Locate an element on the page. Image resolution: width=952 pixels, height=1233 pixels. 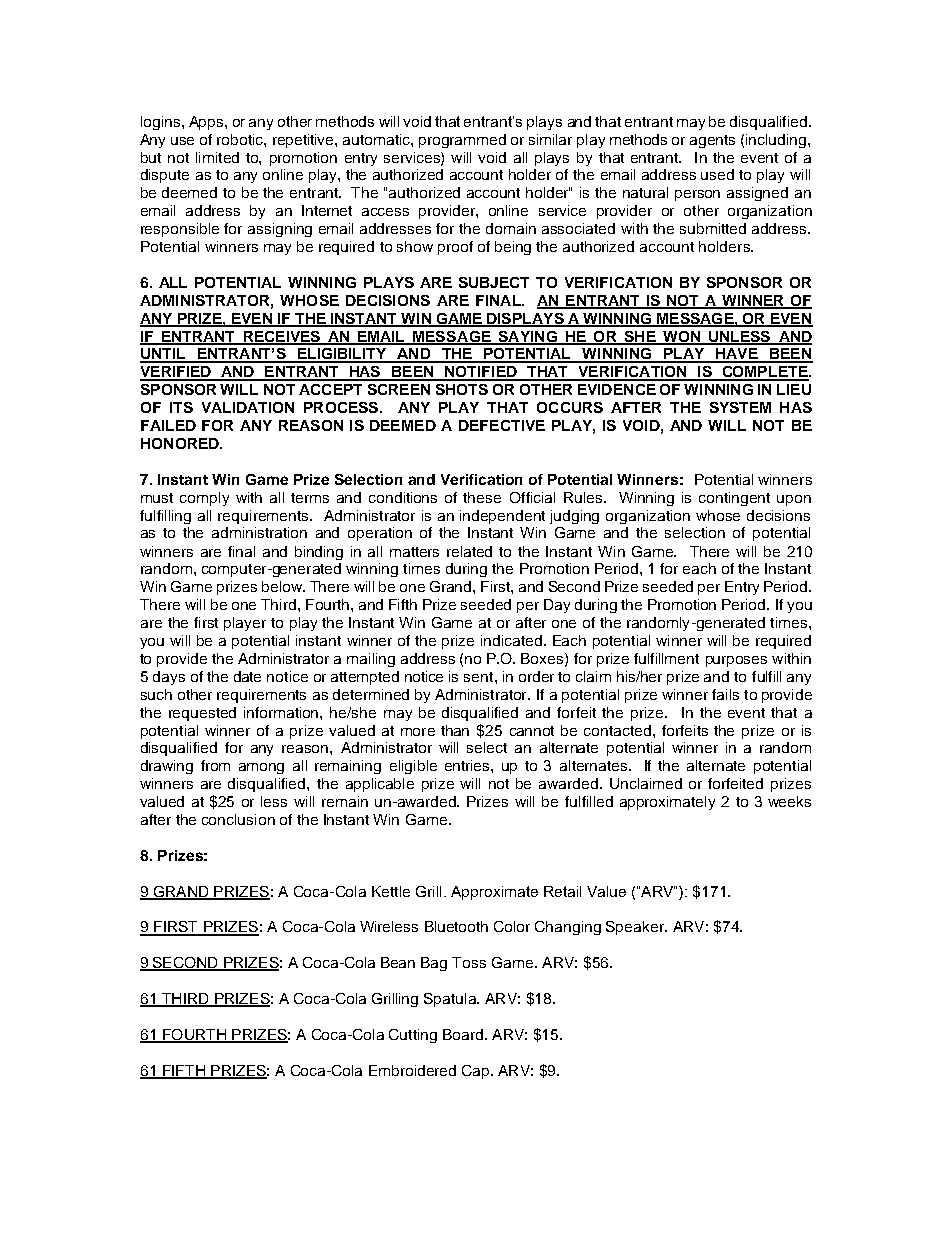
HONORED is located at coordinates (181, 443).
